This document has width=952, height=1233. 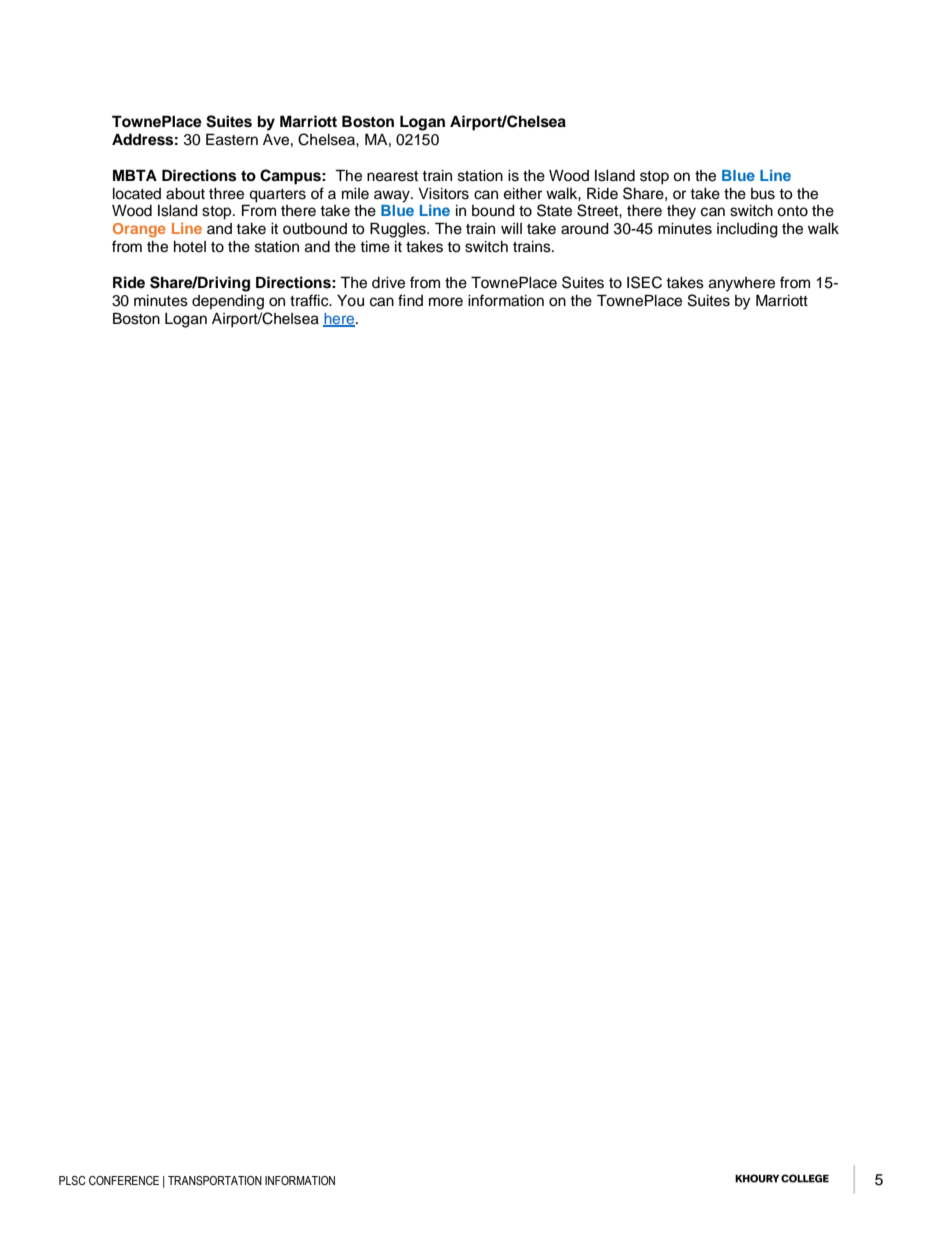 What do you see at coordinates (763, 194) in the document?
I see `bus` at bounding box center [763, 194].
